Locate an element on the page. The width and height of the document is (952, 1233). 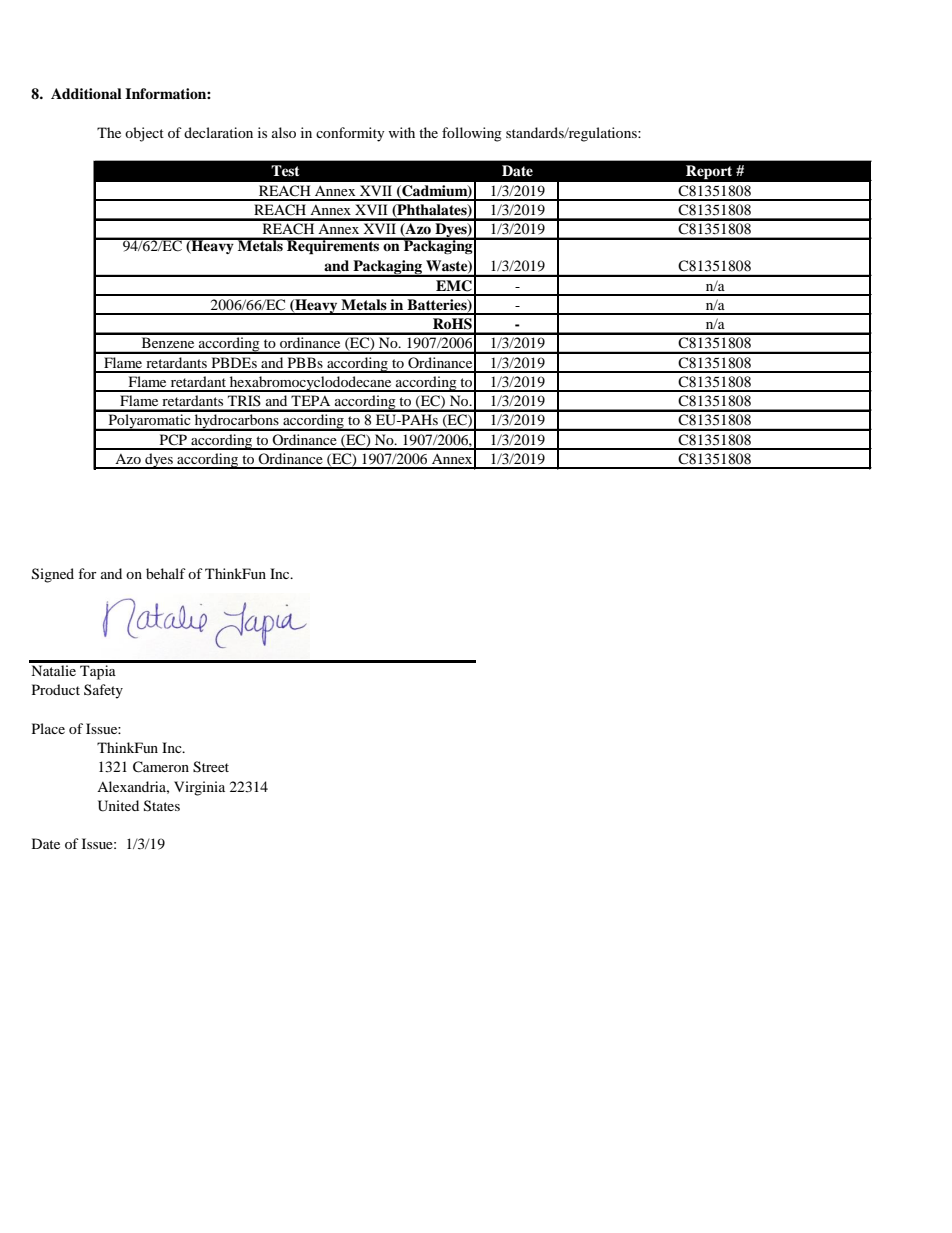
Requirements is located at coordinates (333, 246).
